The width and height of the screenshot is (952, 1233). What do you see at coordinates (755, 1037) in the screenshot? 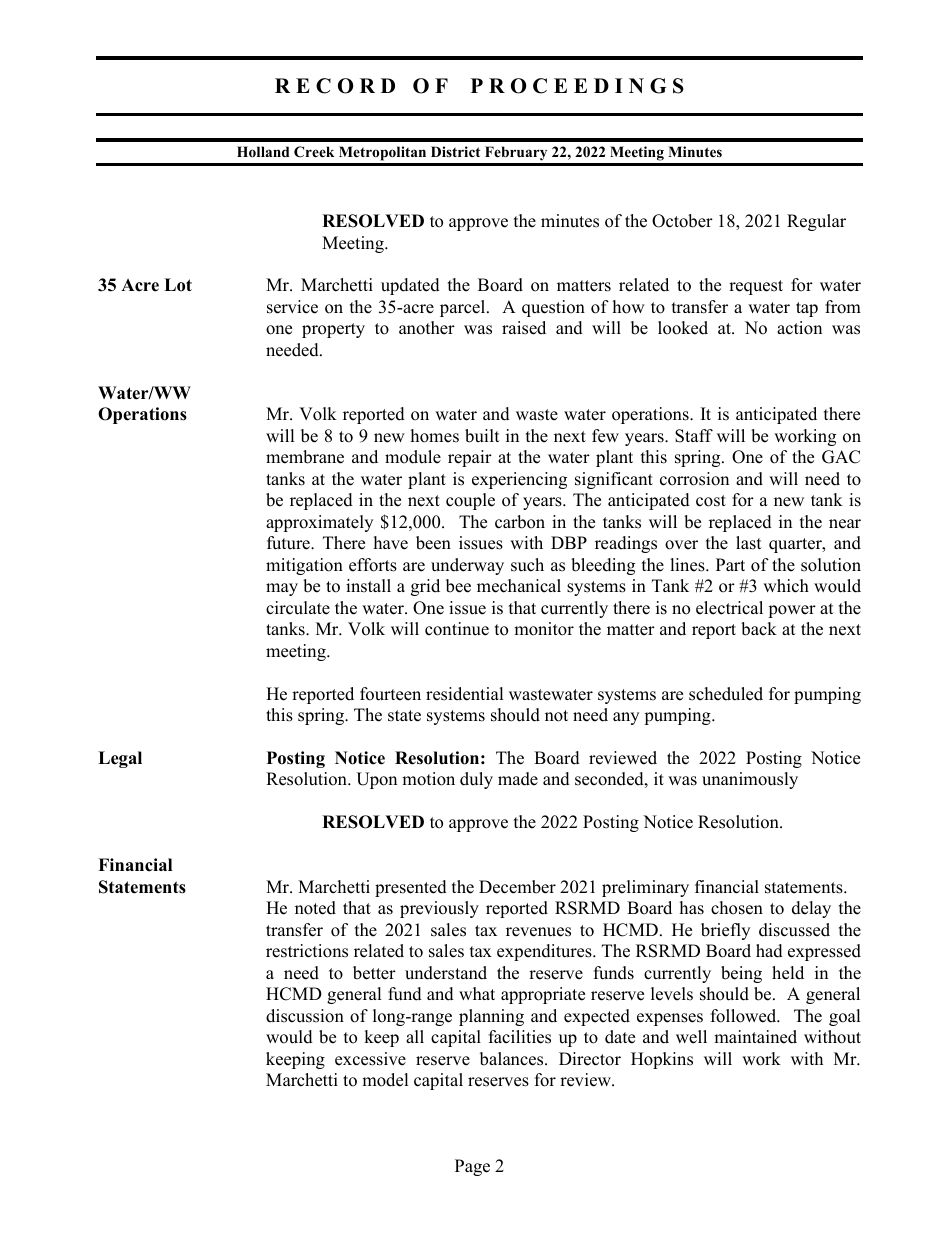
I see `maintained` at bounding box center [755, 1037].
